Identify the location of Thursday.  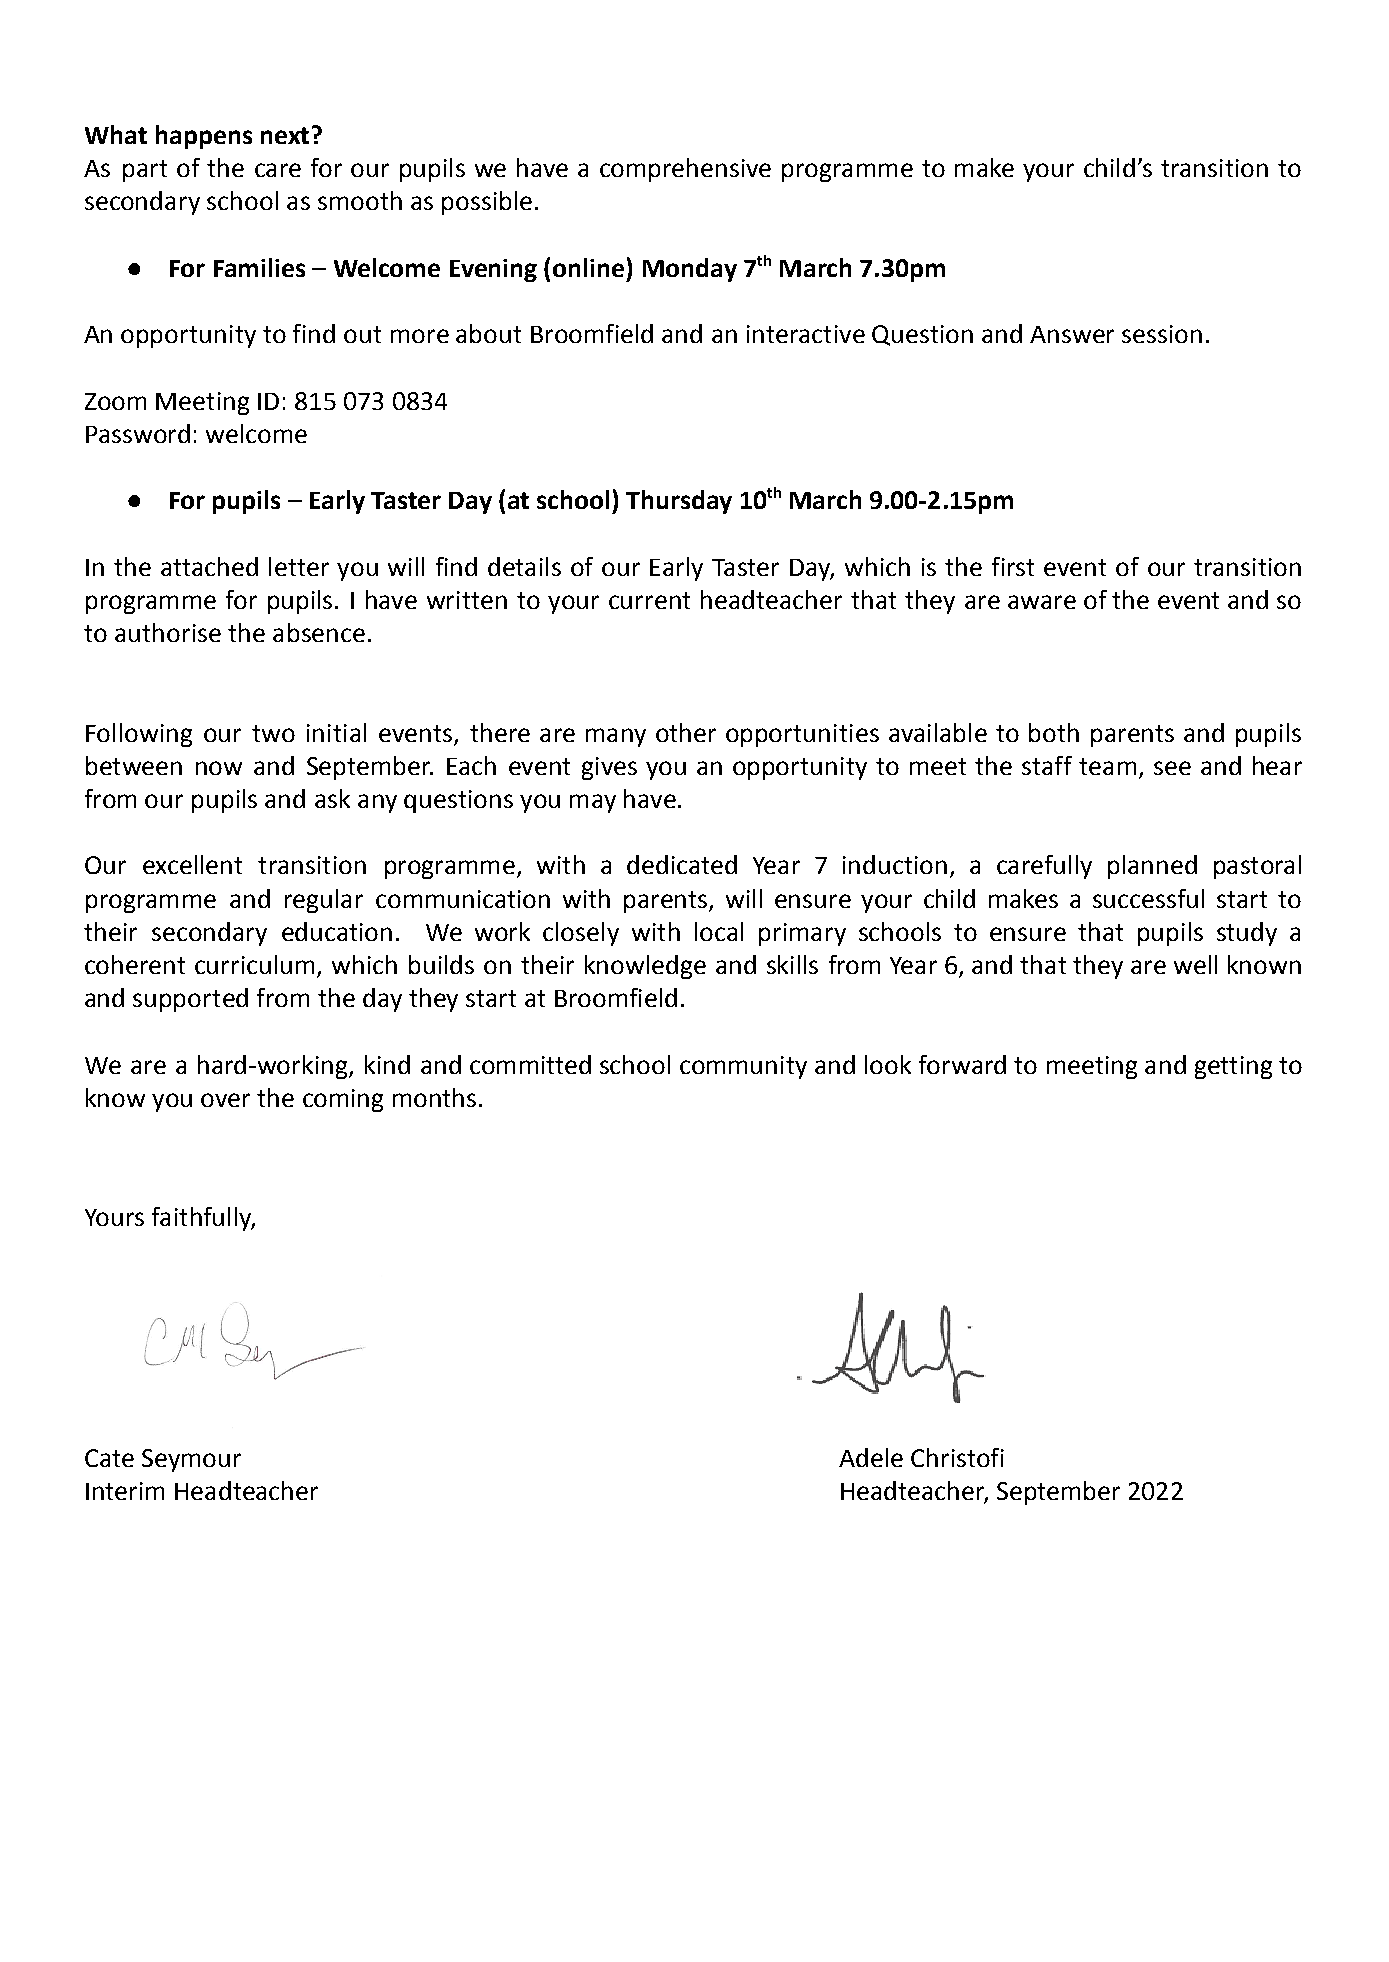
(679, 502).
